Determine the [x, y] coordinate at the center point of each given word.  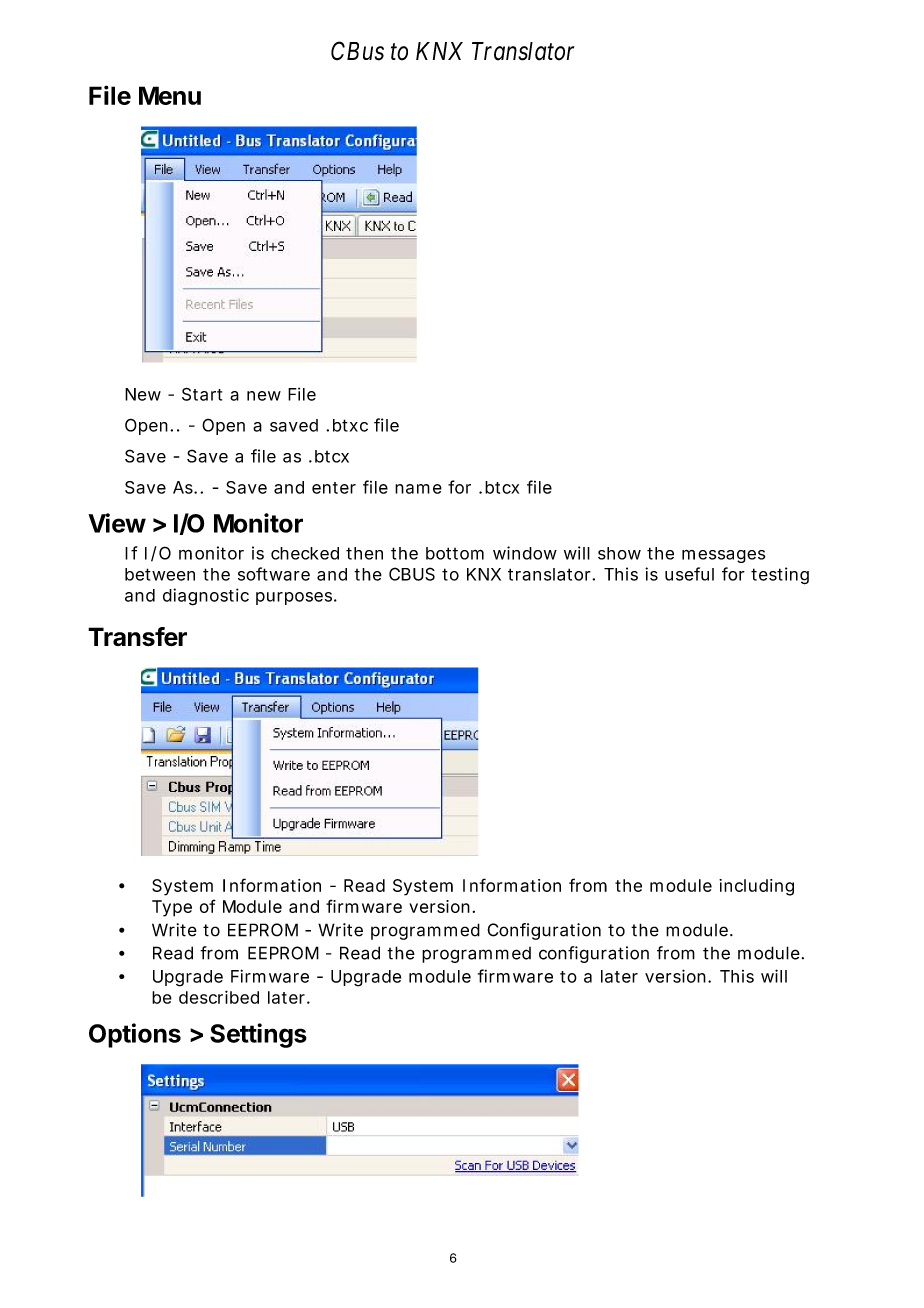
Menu [170, 95]
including [756, 887]
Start [202, 394]
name [418, 489]
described [219, 997]
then [364, 553]
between [160, 574]
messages [723, 556]
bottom [455, 553]
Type [172, 908]
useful [689, 574]
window [525, 553]
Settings [258, 1035]
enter [334, 488]
